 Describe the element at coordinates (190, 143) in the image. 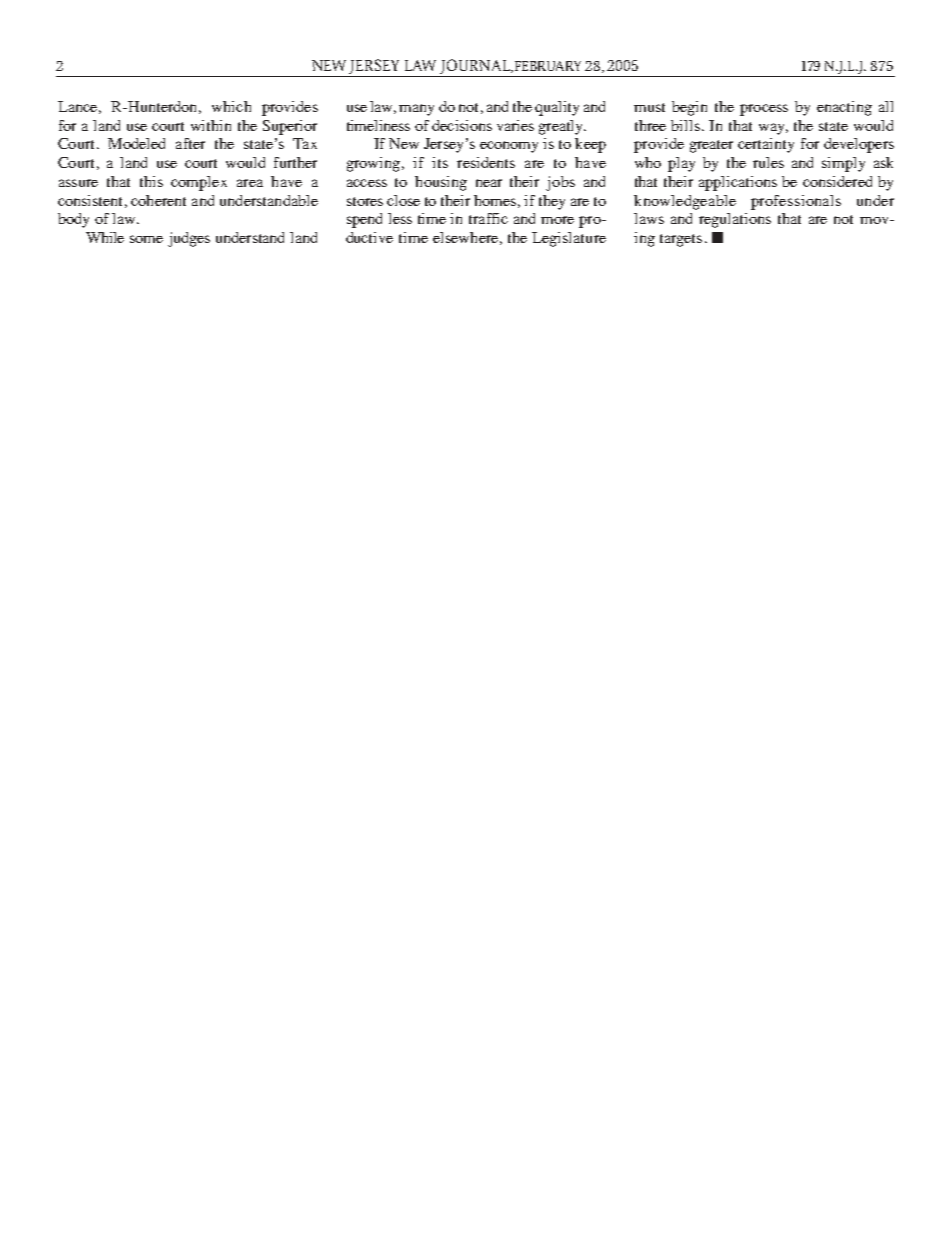

I see `after` at that location.
